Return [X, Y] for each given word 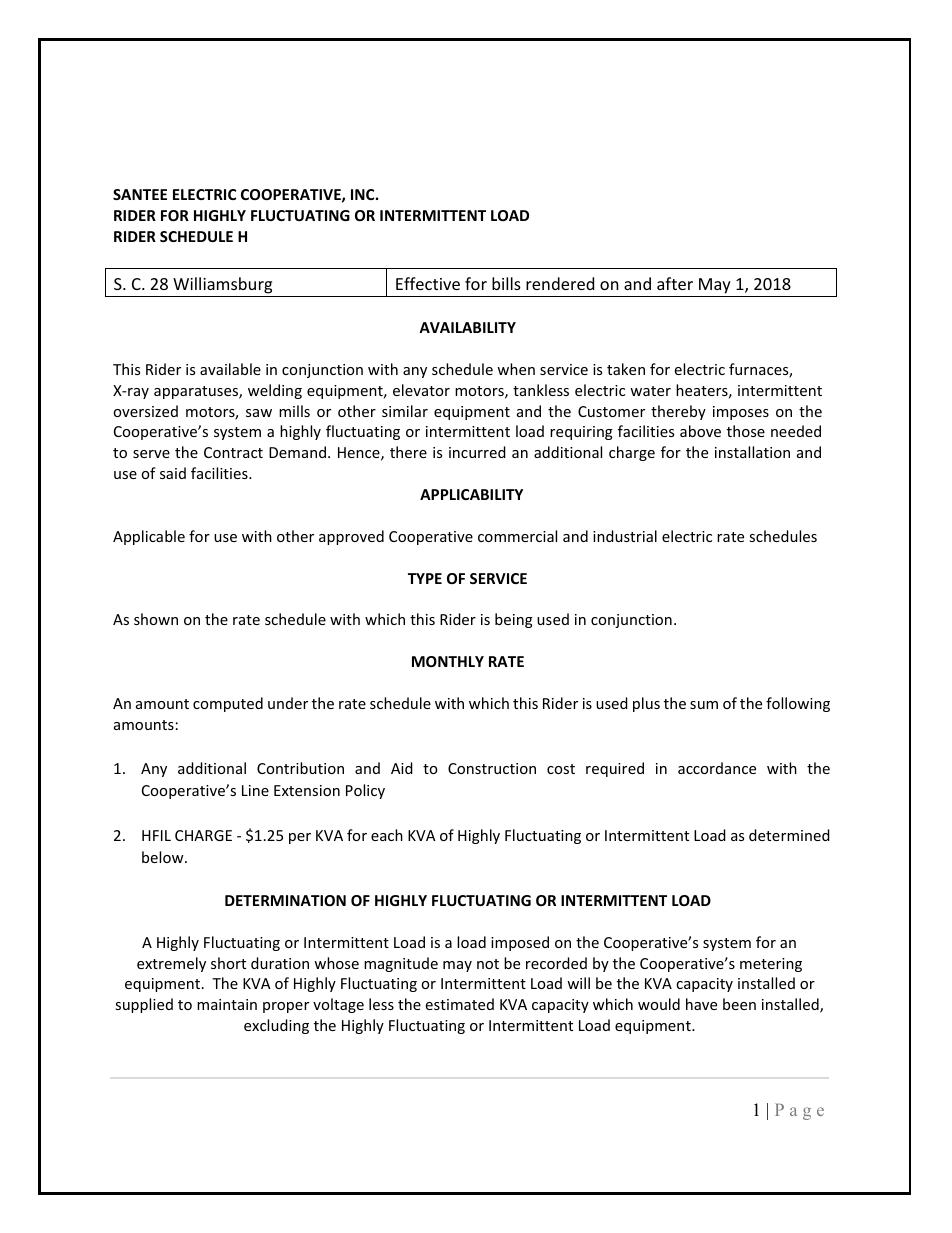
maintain [227, 1004]
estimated [460, 1004]
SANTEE [140, 194]
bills [506, 283]
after [675, 283]
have [701, 1004]
